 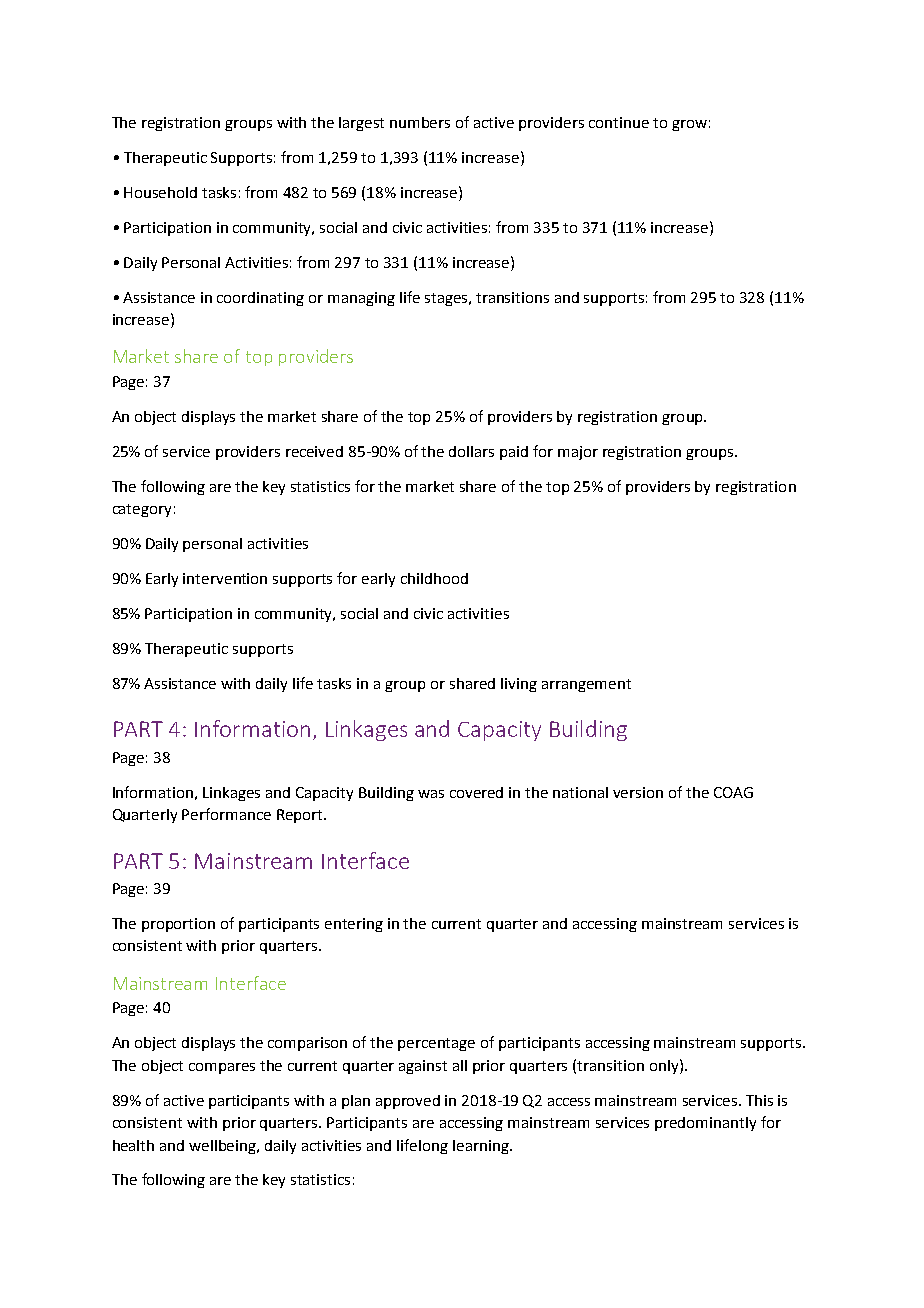 I want to click on grow, so click(x=689, y=125).
